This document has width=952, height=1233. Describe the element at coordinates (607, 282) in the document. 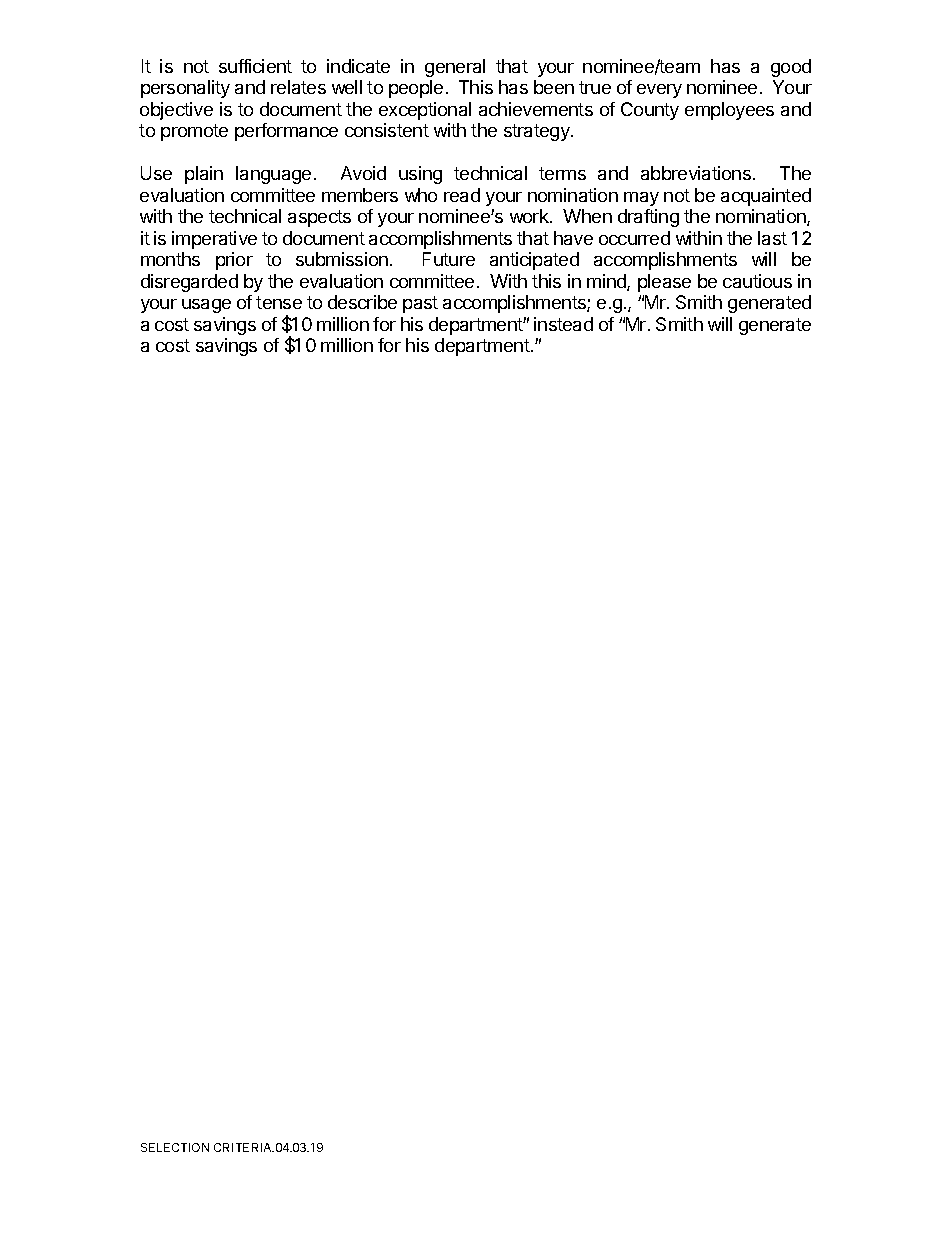

I see `mind` at that location.
